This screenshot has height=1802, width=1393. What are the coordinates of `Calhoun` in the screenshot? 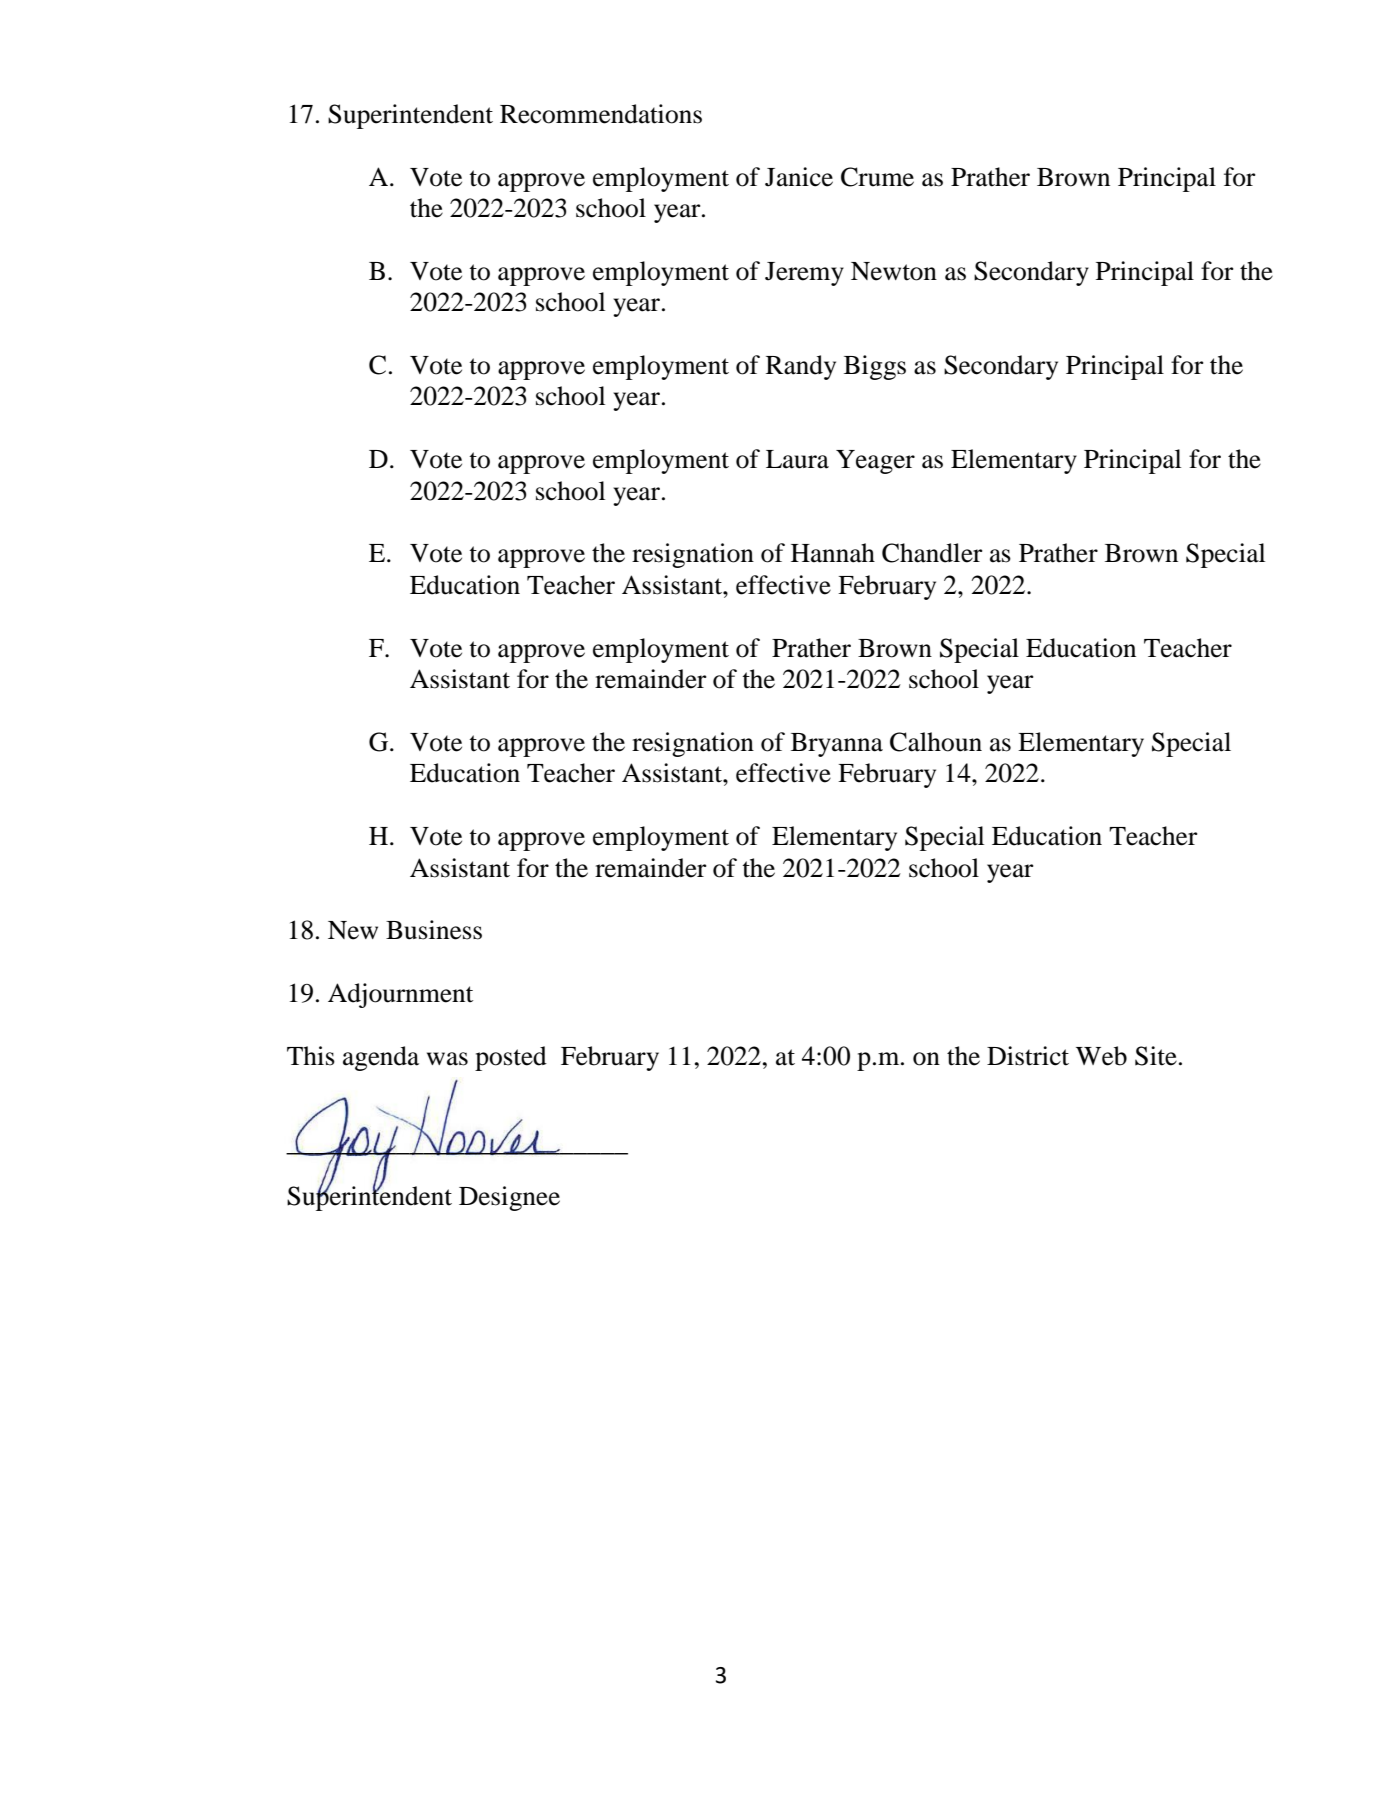 It's located at (936, 742).
